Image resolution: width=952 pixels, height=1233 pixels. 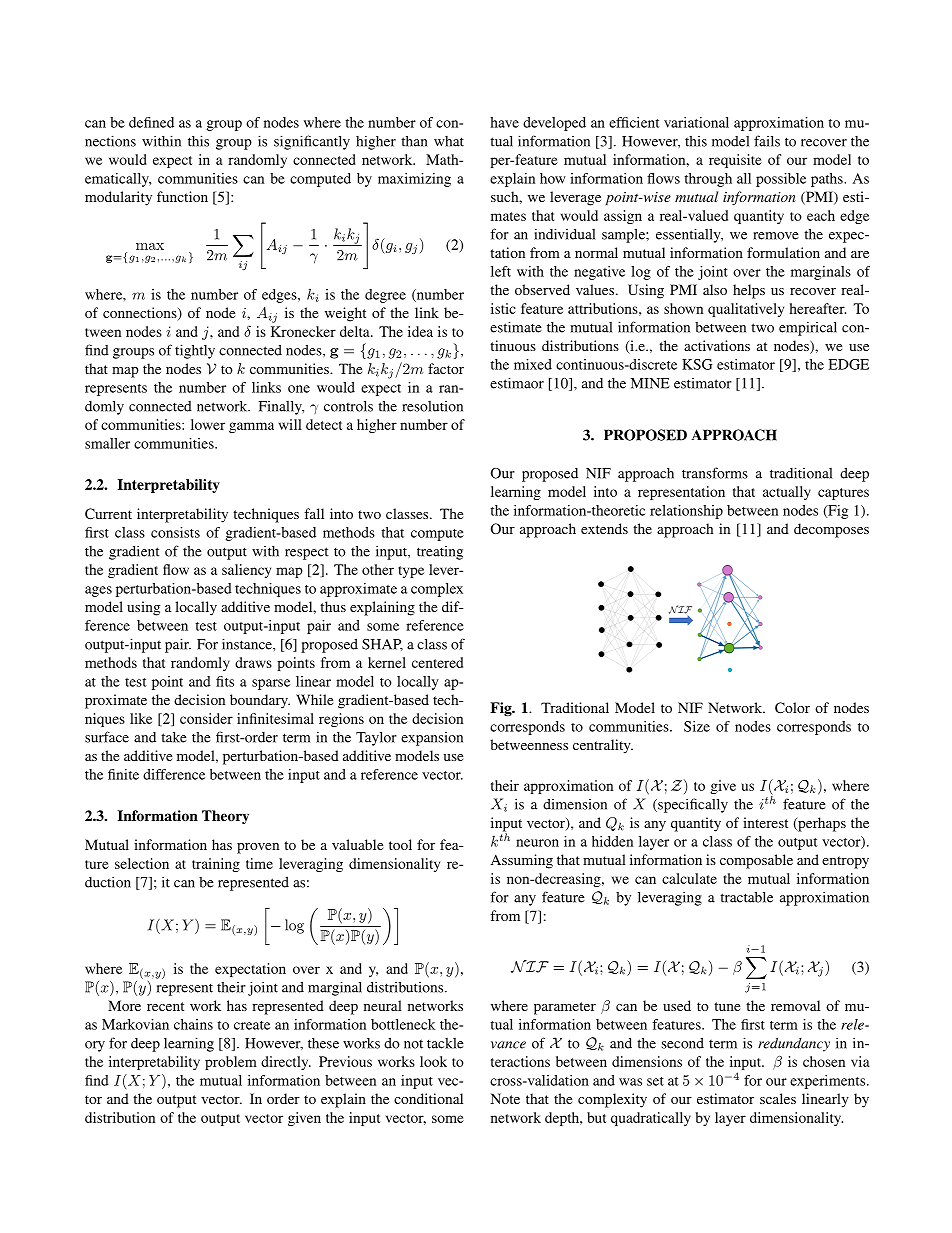 I want to click on take, so click(x=174, y=737).
